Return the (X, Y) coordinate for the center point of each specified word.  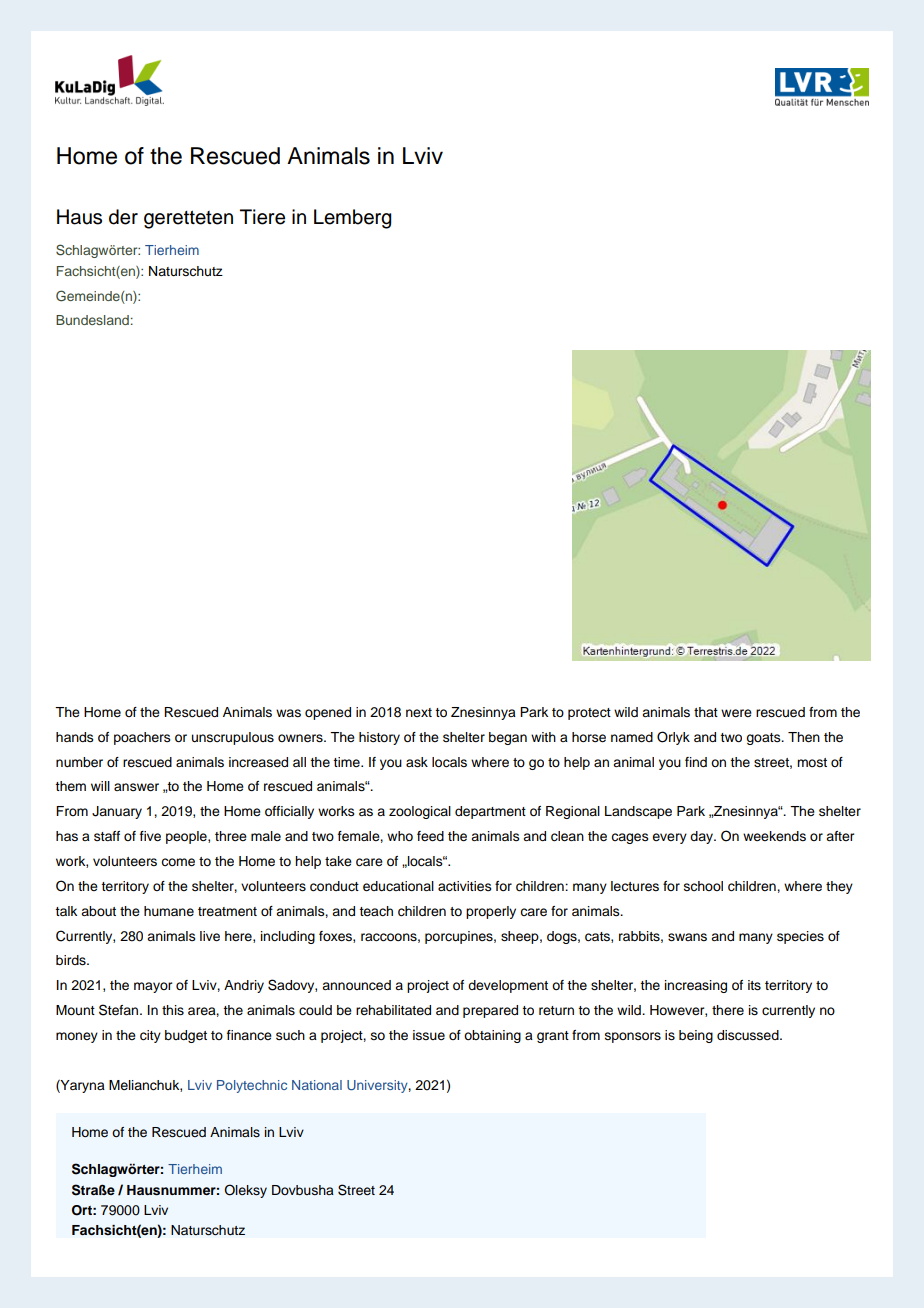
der (123, 217)
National (317, 1085)
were (736, 713)
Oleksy (245, 1191)
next (419, 712)
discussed (749, 1035)
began (508, 738)
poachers (142, 738)
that (706, 712)
